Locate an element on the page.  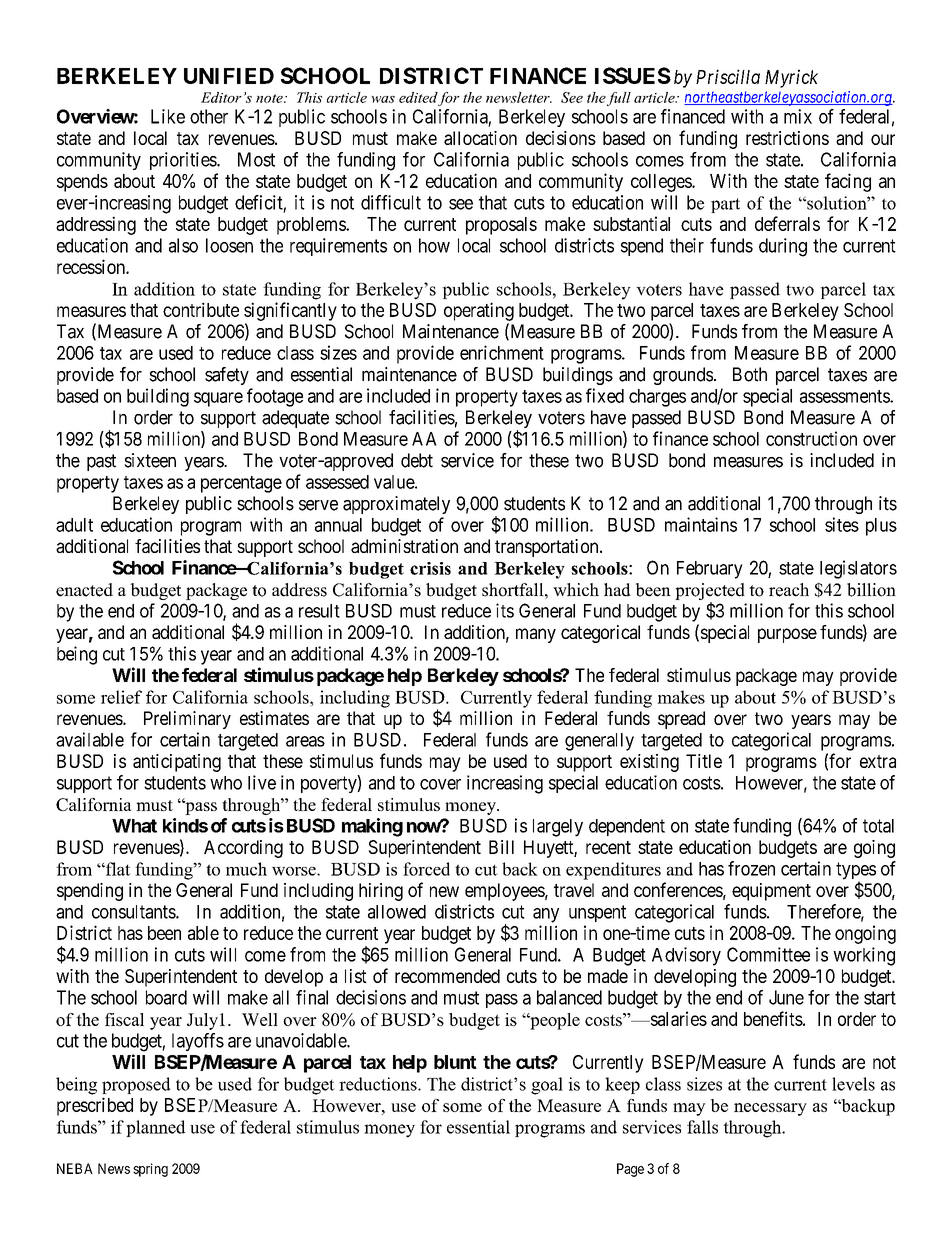
operating is located at coordinates (479, 311).
